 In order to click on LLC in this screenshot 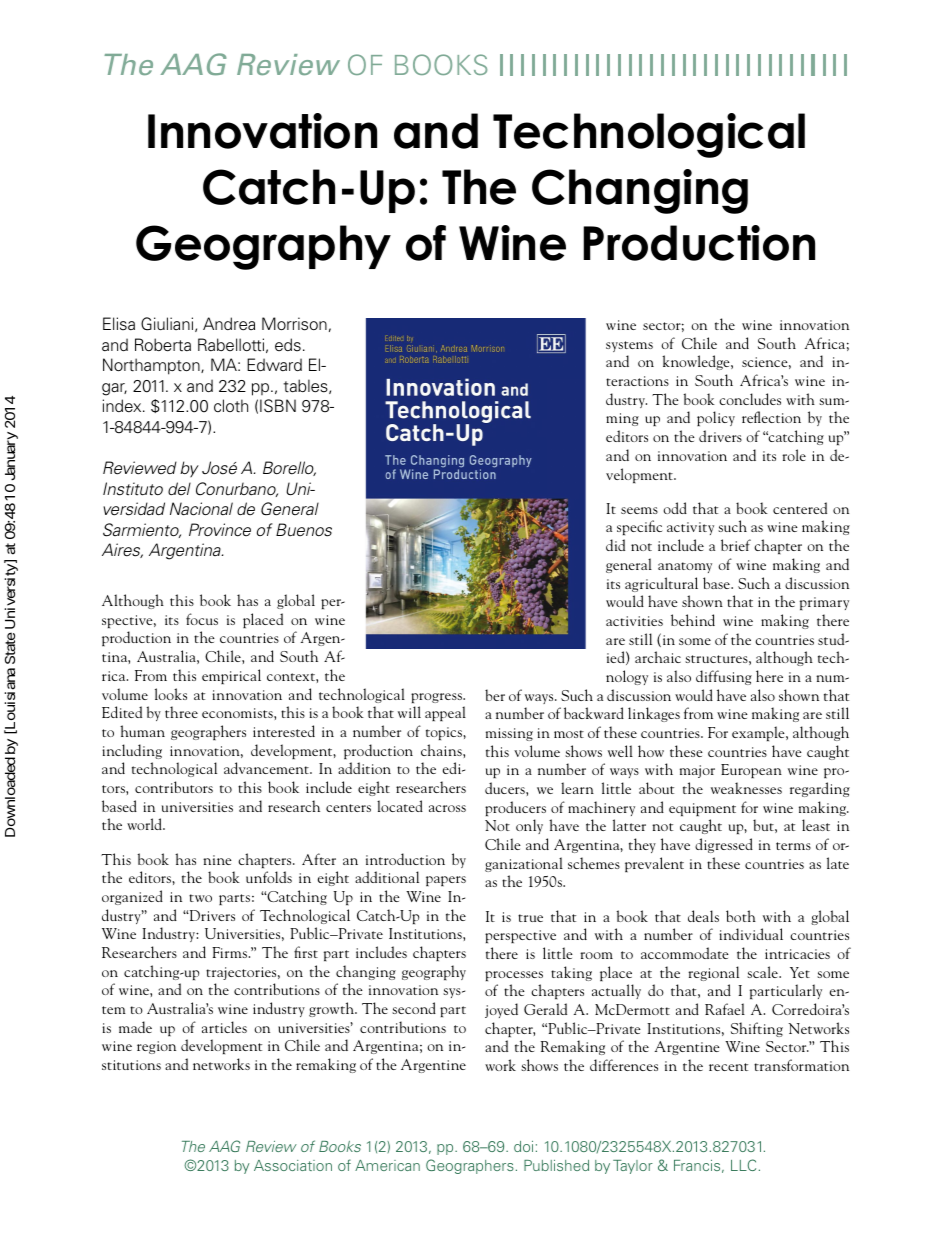, I will do `click(743, 1165)`.
